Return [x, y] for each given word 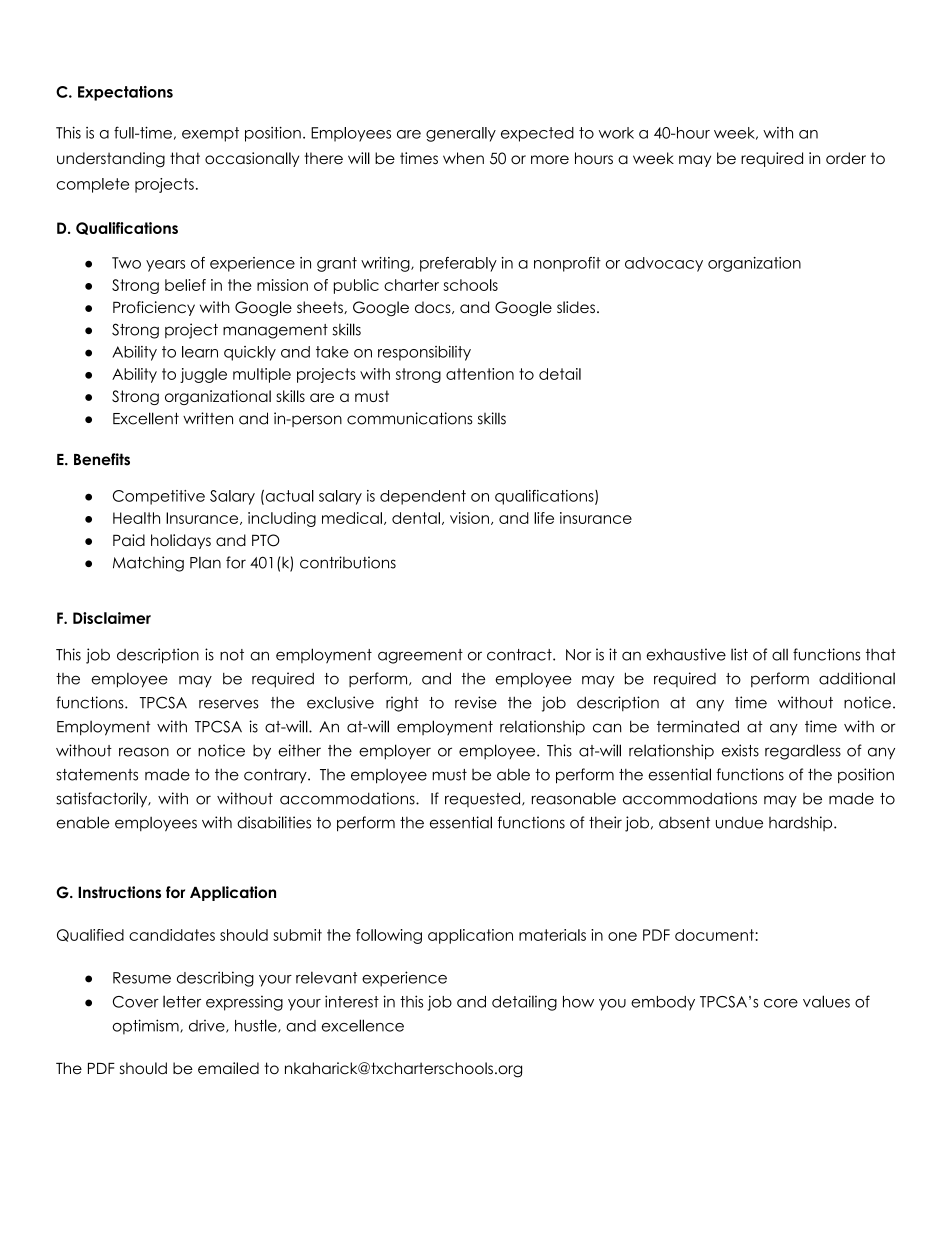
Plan [205, 563]
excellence [363, 1025]
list [739, 654]
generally [461, 134]
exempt [210, 134]
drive [208, 1026]
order [846, 158]
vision [469, 518]
